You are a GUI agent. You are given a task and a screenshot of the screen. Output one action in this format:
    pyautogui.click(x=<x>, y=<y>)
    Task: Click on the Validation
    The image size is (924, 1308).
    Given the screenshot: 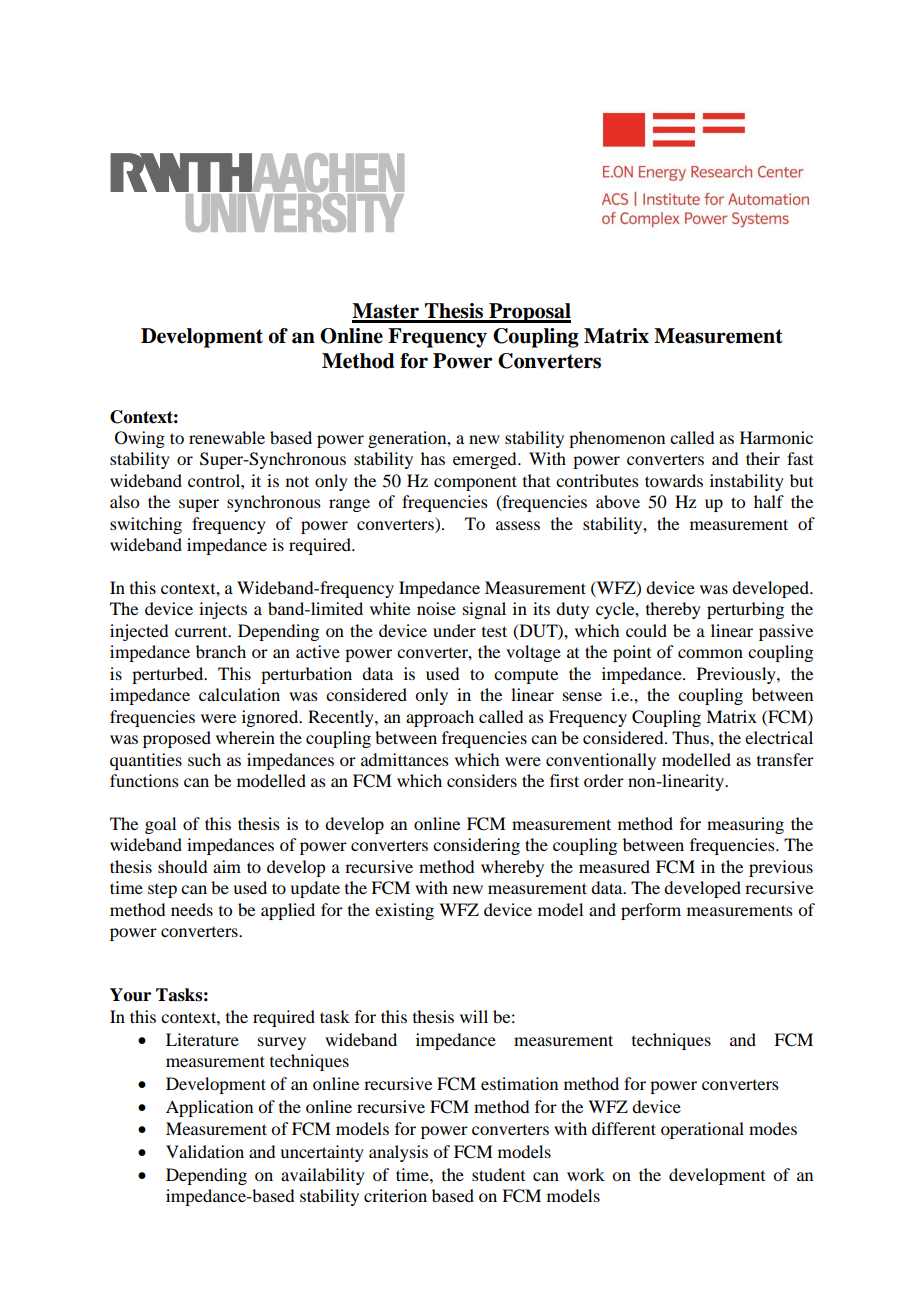 What is the action you would take?
    pyautogui.click(x=205, y=1151)
